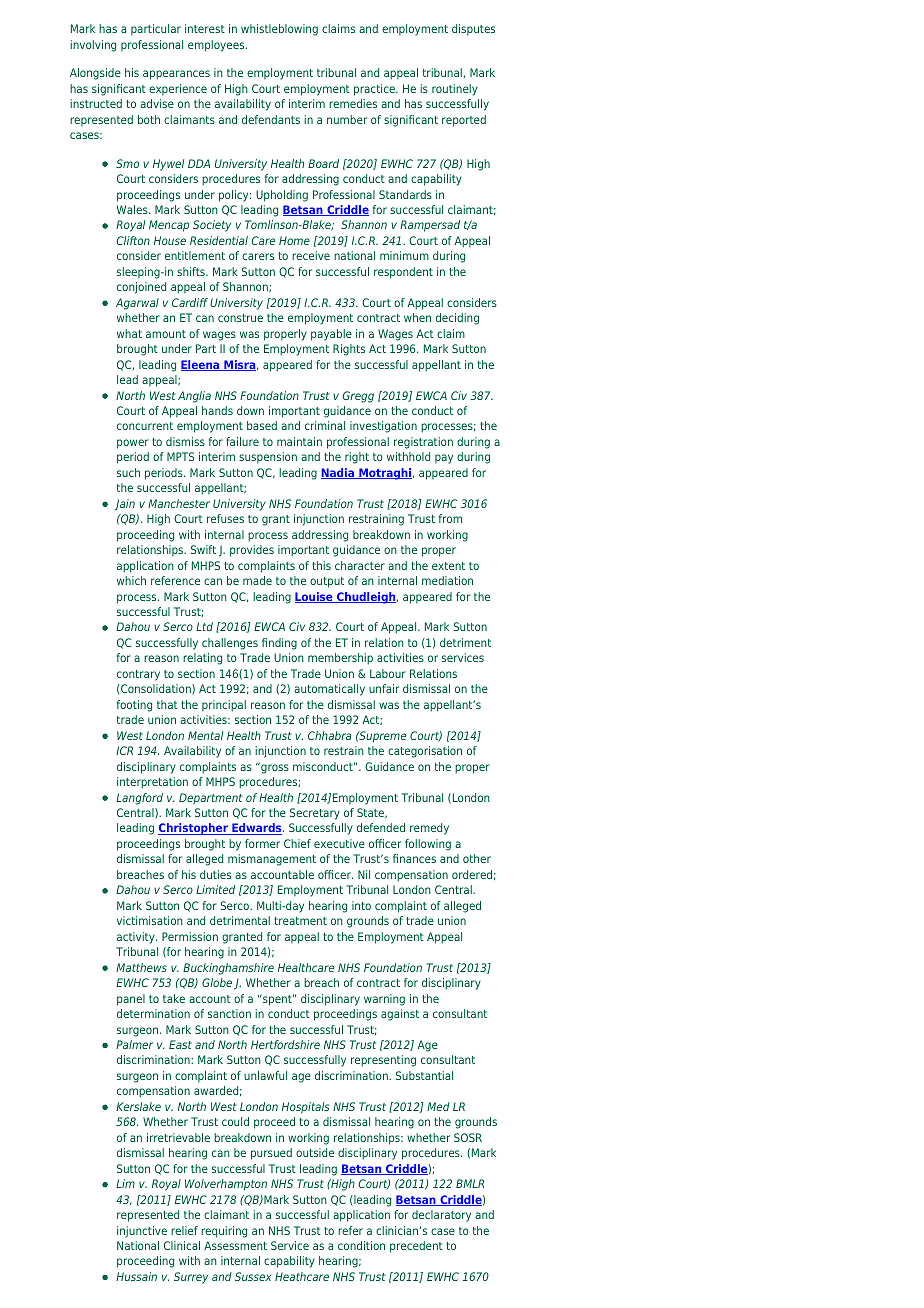 The height and width of the image is (1308, 924). What do you see at coordinates (268, 457) in the image?
I see `suspension` at bounding box center [268, 457].
